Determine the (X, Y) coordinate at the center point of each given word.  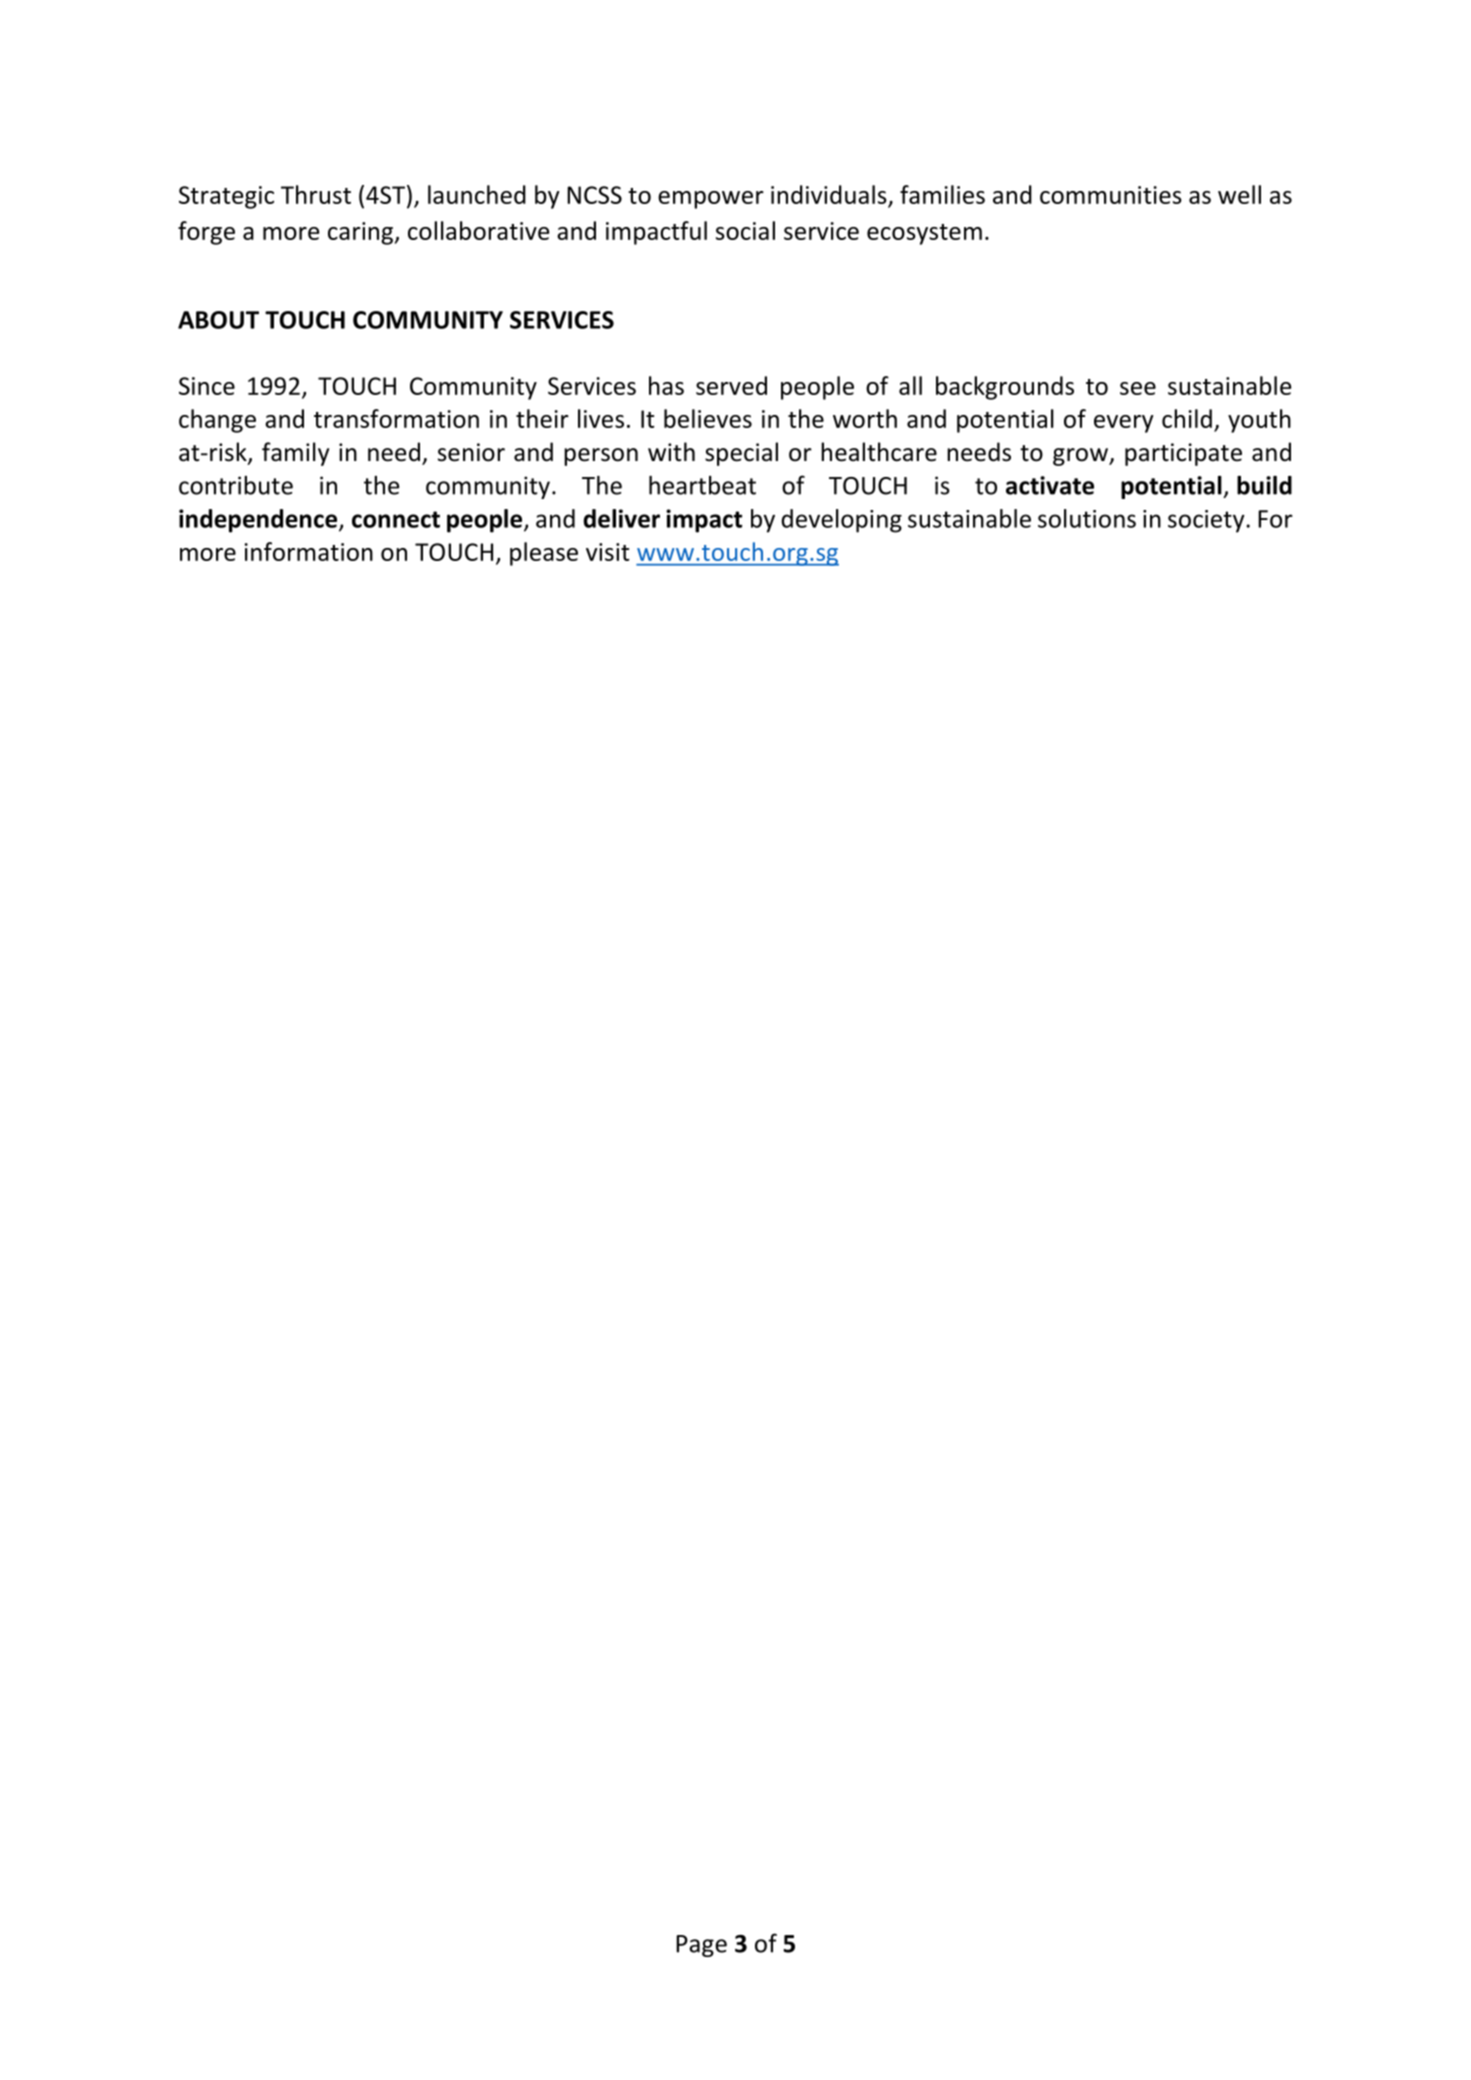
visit (608, 552)
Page (701, 1946)
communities (1111, 195)
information (308, 551)
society (1207, 521)
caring (362, 233)
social (745, 230)
